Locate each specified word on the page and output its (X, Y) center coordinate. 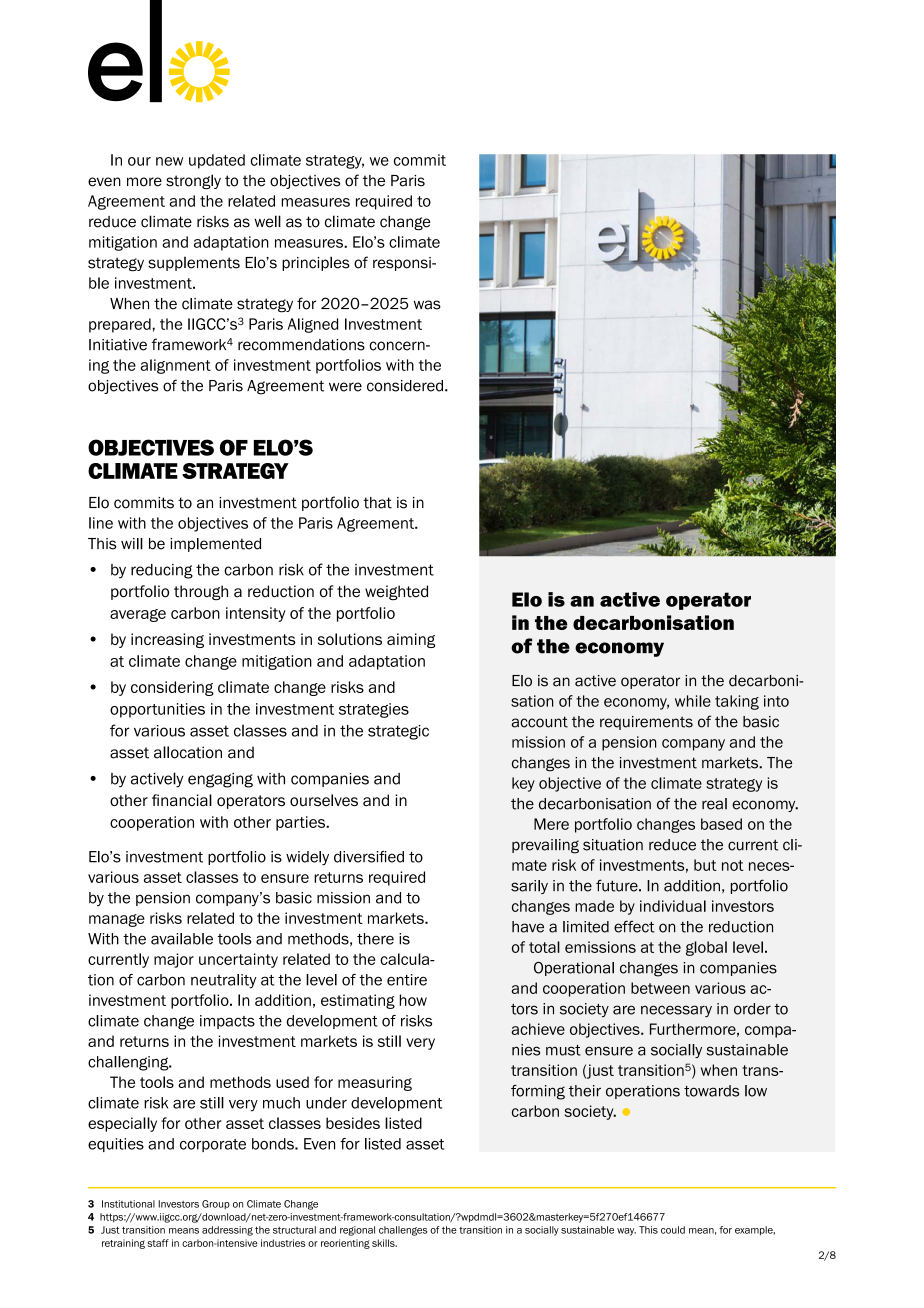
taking (737, 702)
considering (172, 688)
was (427, 305)
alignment (175, 366)
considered (405, 386)
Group (216, 1205)
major (174, 960)
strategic (398, 732)
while (693, 701)
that (377, 503)
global (706, 948)
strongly (193, 181)
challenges (403, 1231)
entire (407, 980)
